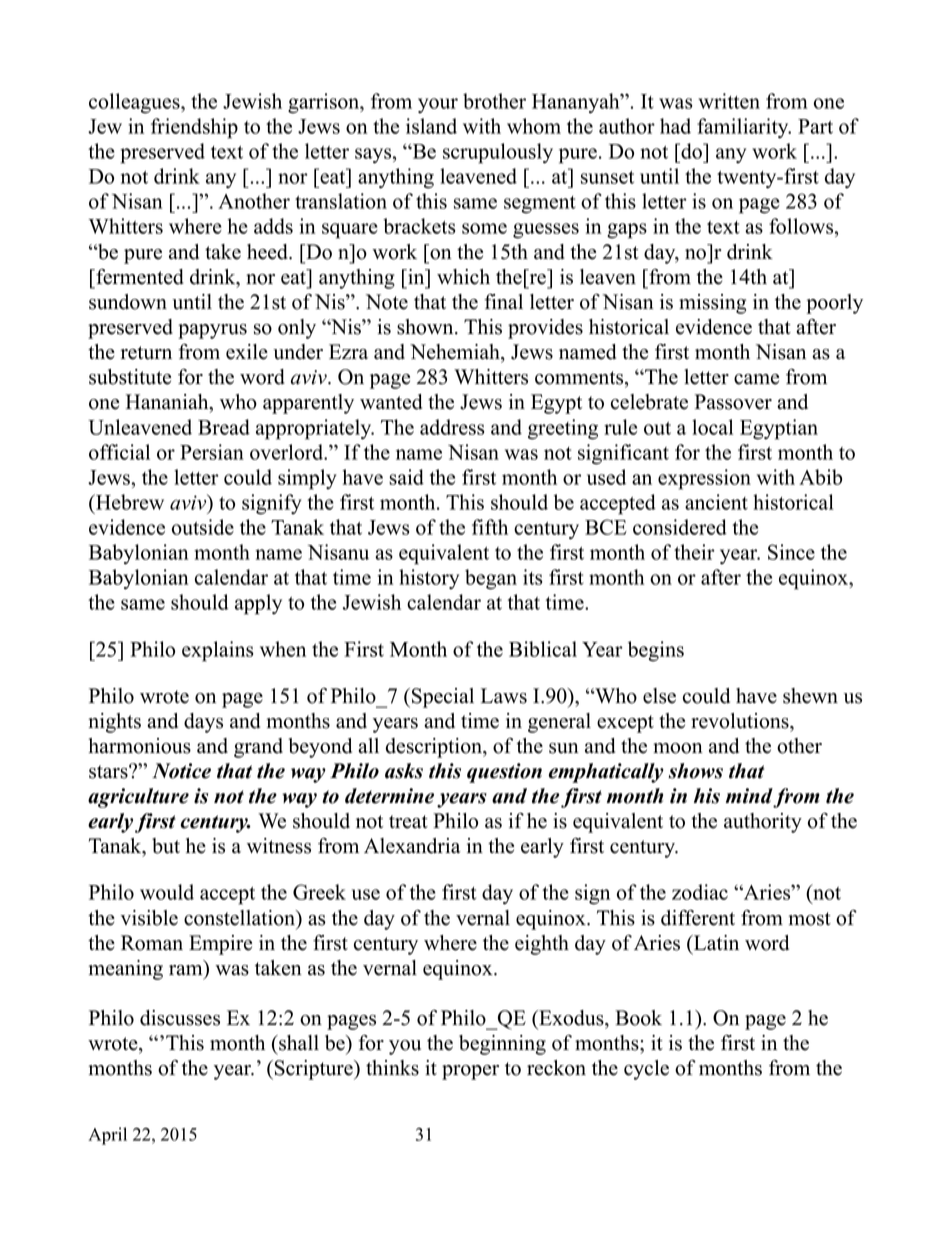 This document has width=952, height=1233. What do you see at coordinates (716, 502) in the document?
I see `ancient` at bounding box center [716, 502].
